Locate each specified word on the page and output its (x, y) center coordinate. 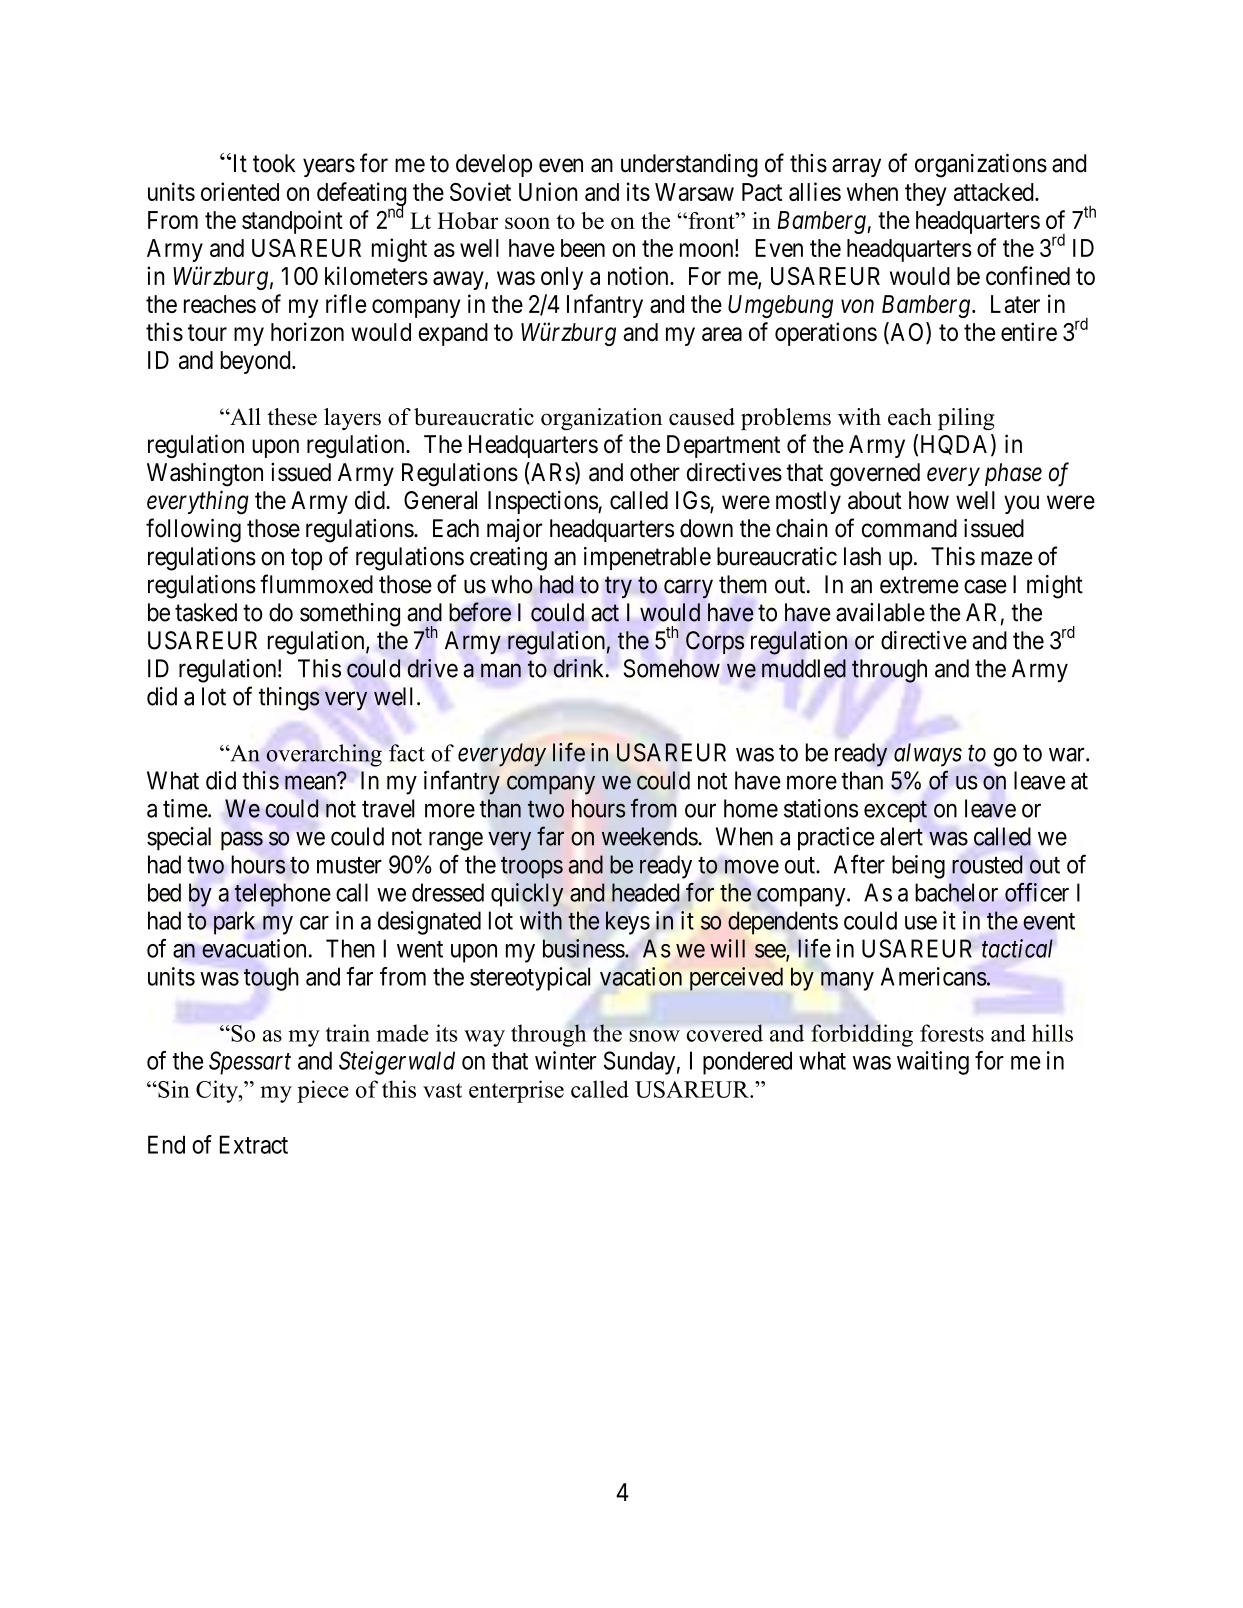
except (895, 812)
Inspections (543, 502)
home (751, 808)
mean (310, 783)
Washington (205, 474)
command (909, 528)
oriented (240, 191)
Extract (254, 1144)
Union (548, 191)
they (926, 194)
